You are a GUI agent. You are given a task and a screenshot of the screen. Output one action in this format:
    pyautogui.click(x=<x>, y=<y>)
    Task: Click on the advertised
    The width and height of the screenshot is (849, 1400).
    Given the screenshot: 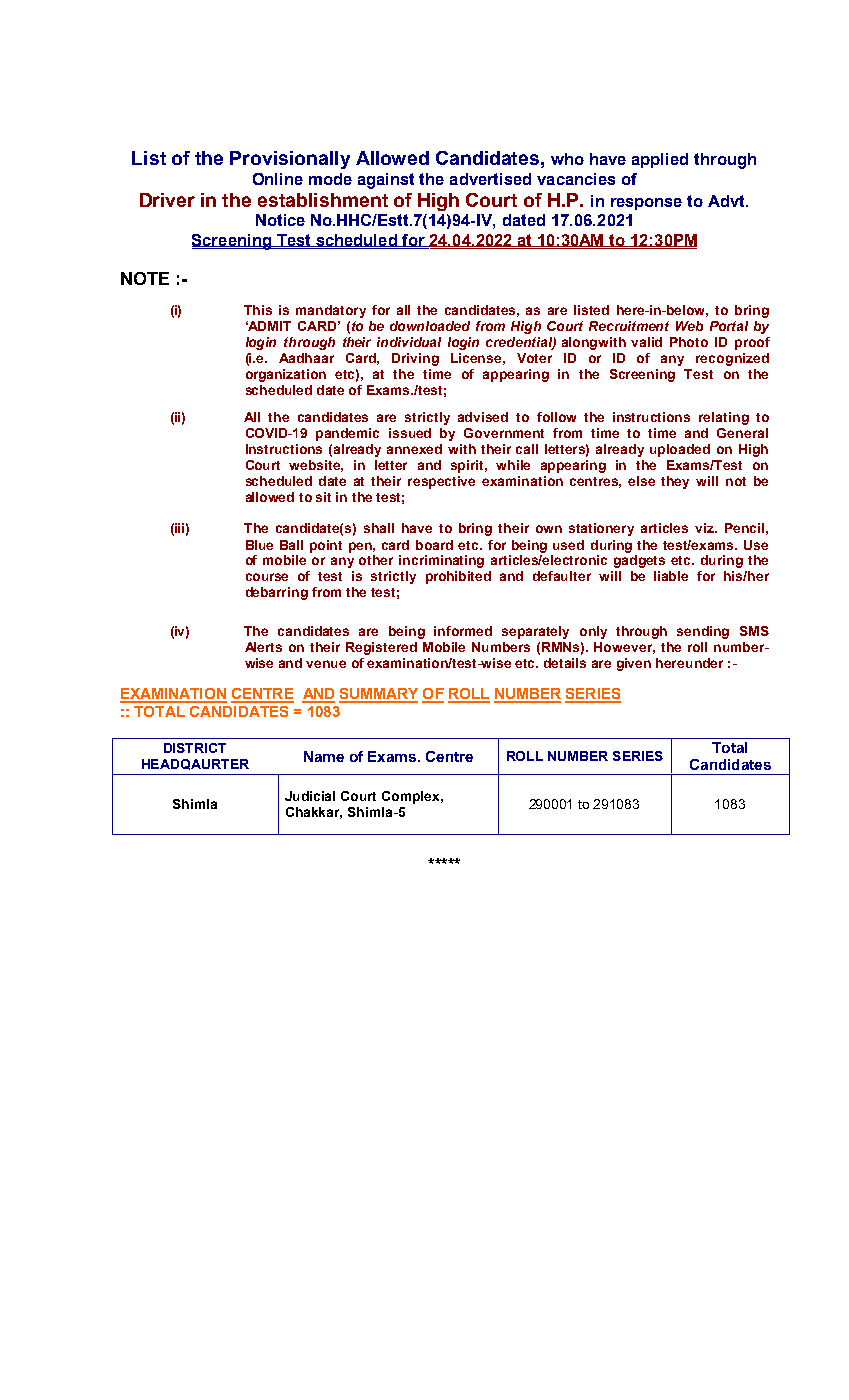 What is the action you would take?
    pyautogui.click(x=490, y=179)
